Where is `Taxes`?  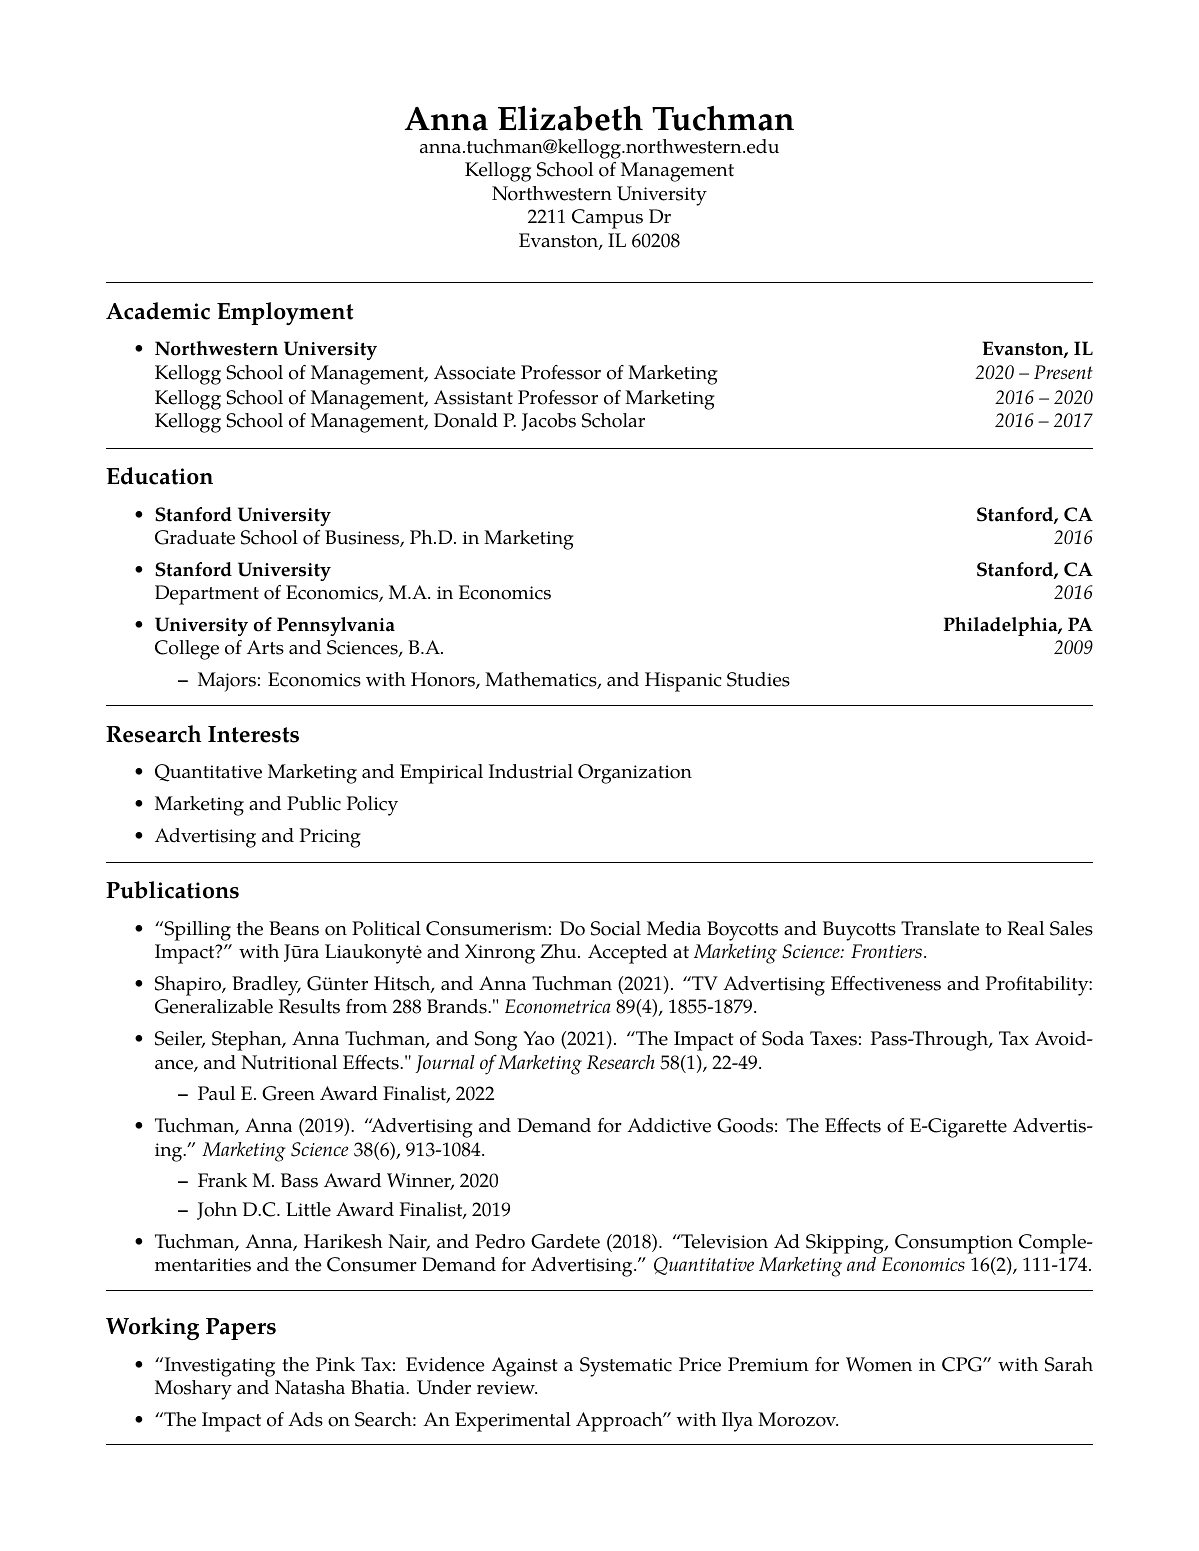
Taxes is located at coordinates (833, 1038).
